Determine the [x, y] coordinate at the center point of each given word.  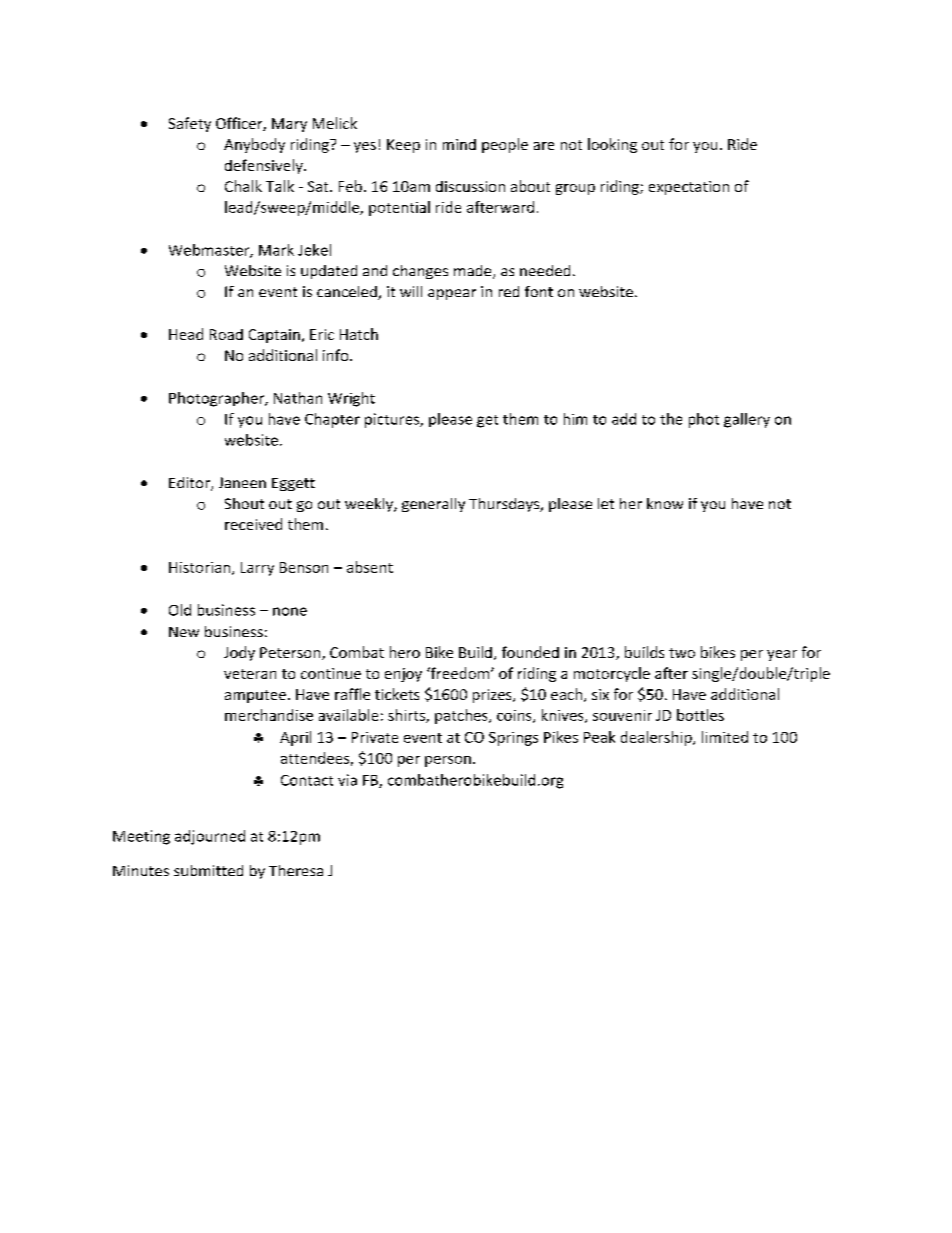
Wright [351, 399]
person [448, 761]
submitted [208, 870]
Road [226, 334]
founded [530, 652]
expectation [689, 188]
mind [459, 144]
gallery [747, 420]
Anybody [254, 145]
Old [180, 610]
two [682, 653]
